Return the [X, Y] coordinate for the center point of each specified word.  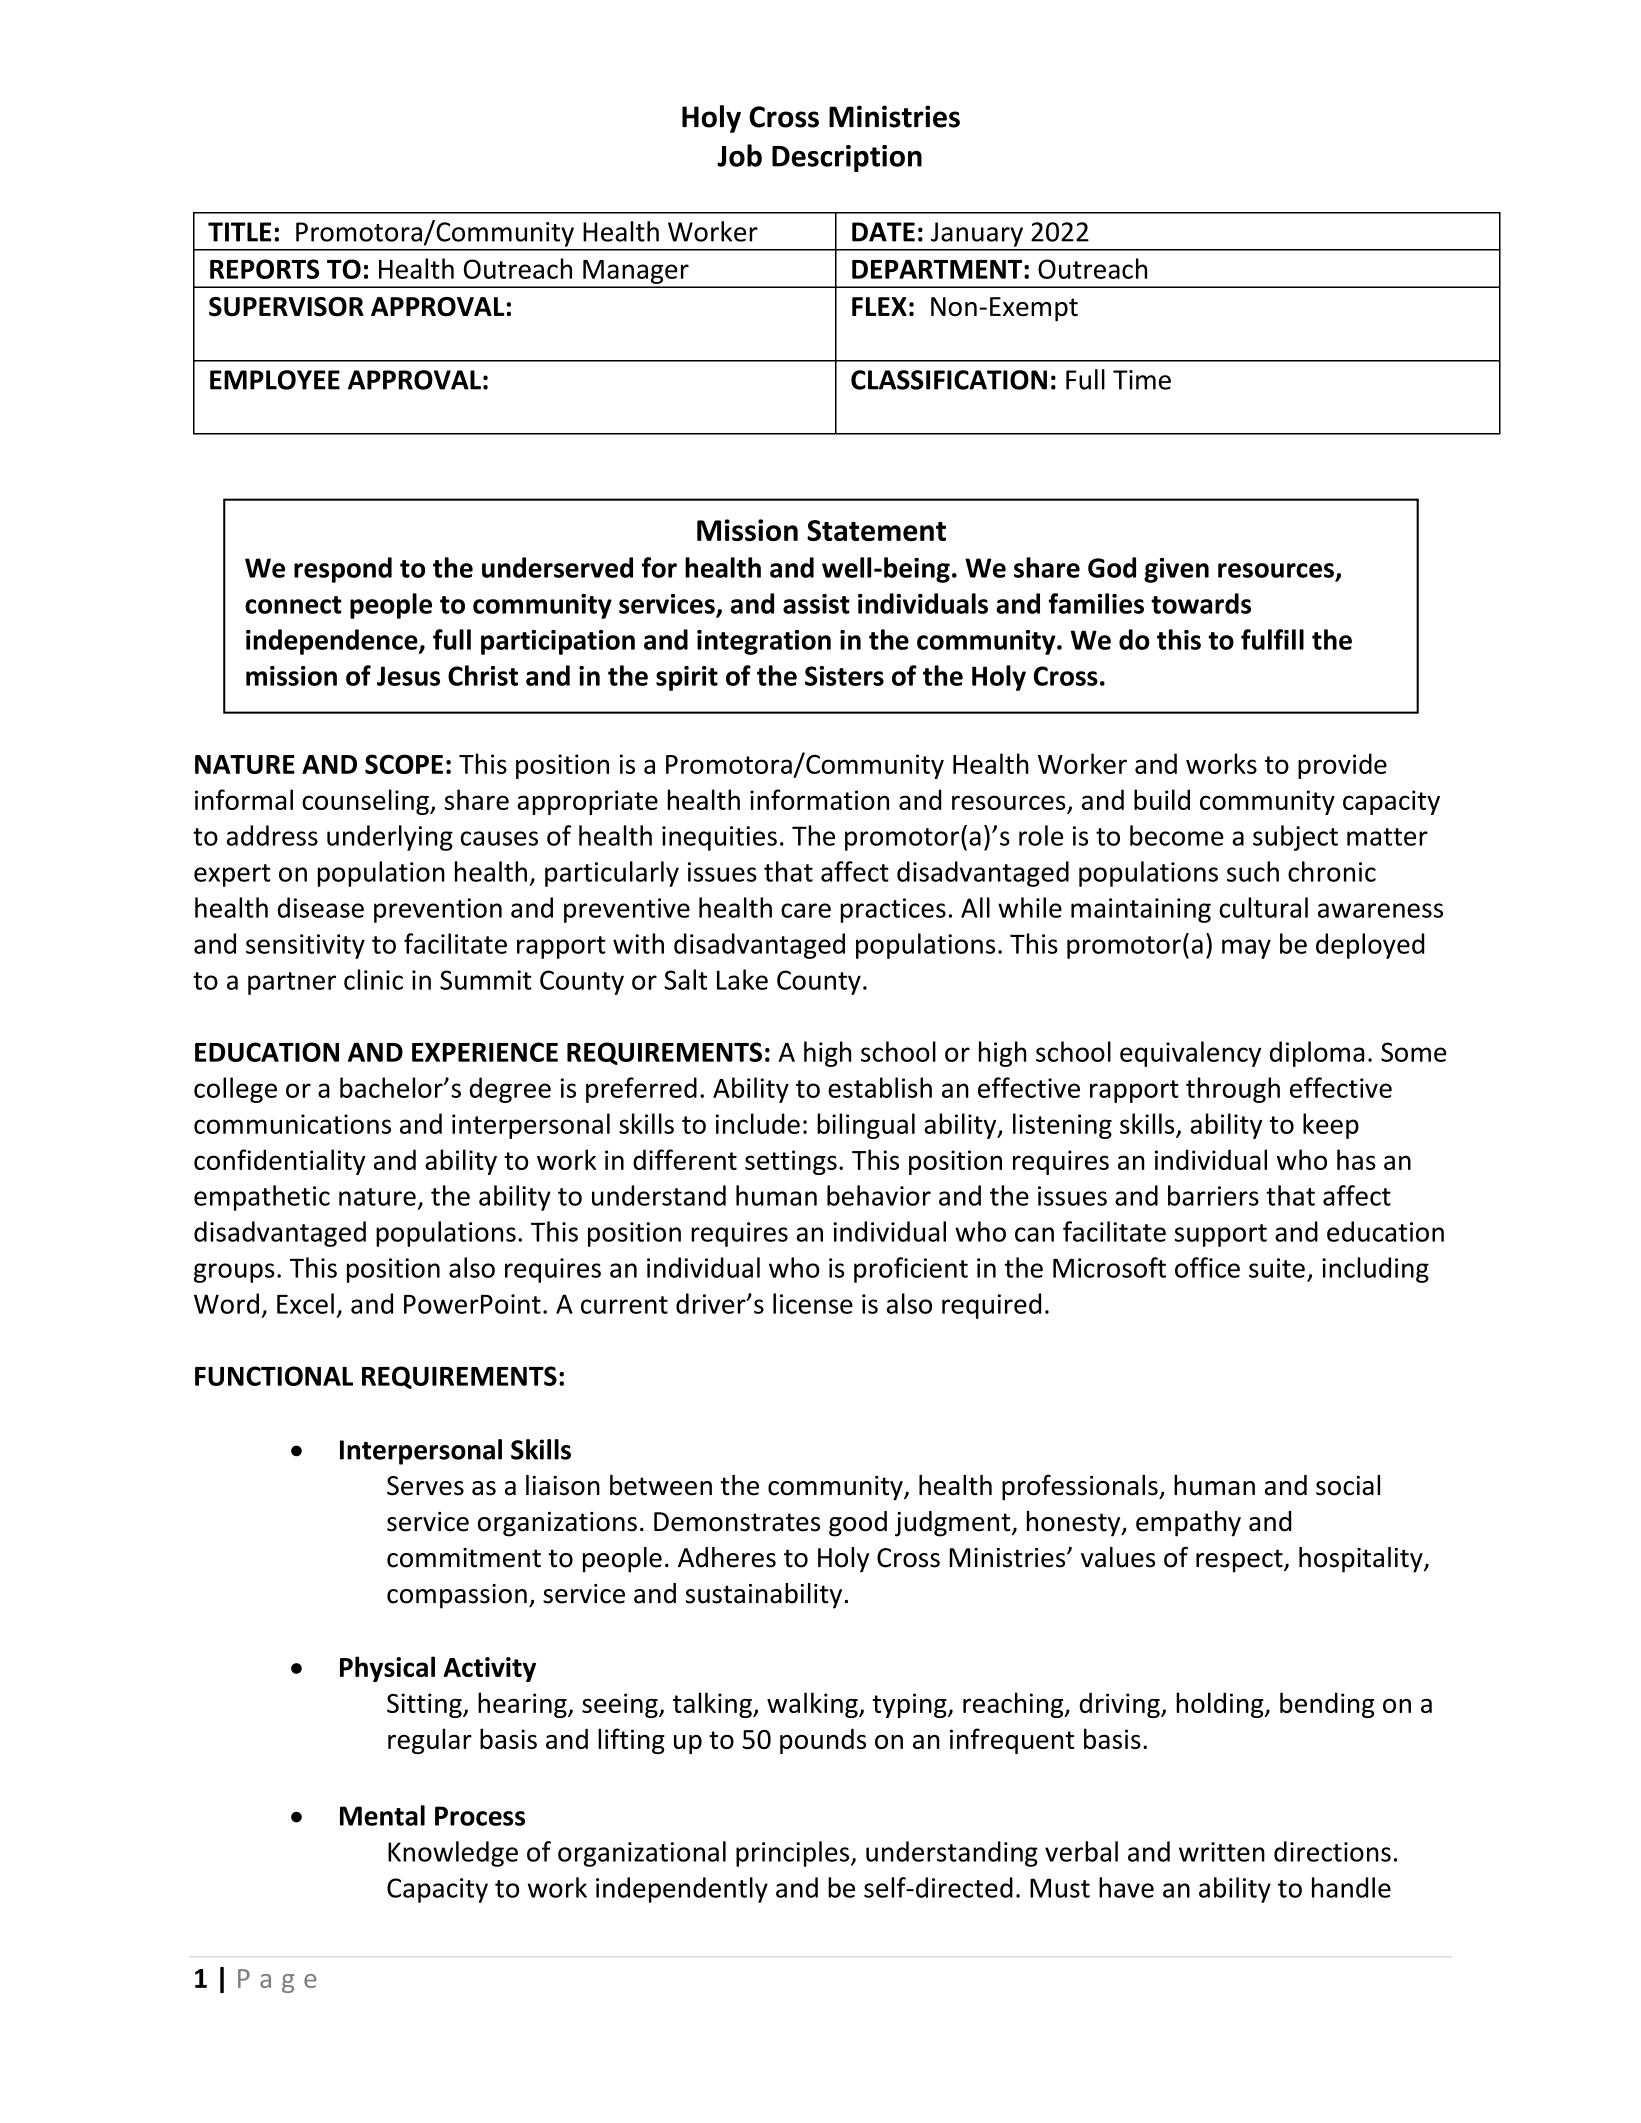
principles [794, 1854]
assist [816, 604]
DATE [883, 232]
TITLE [239, 232]
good [858, 1524]
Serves [425, 1486]
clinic [373, 979]
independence [333, 642]
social [1348, 1485]
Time [1142, 380]
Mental [382, 1815]
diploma [1317, 1054]
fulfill [1272, 639]
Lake [742, 979]
